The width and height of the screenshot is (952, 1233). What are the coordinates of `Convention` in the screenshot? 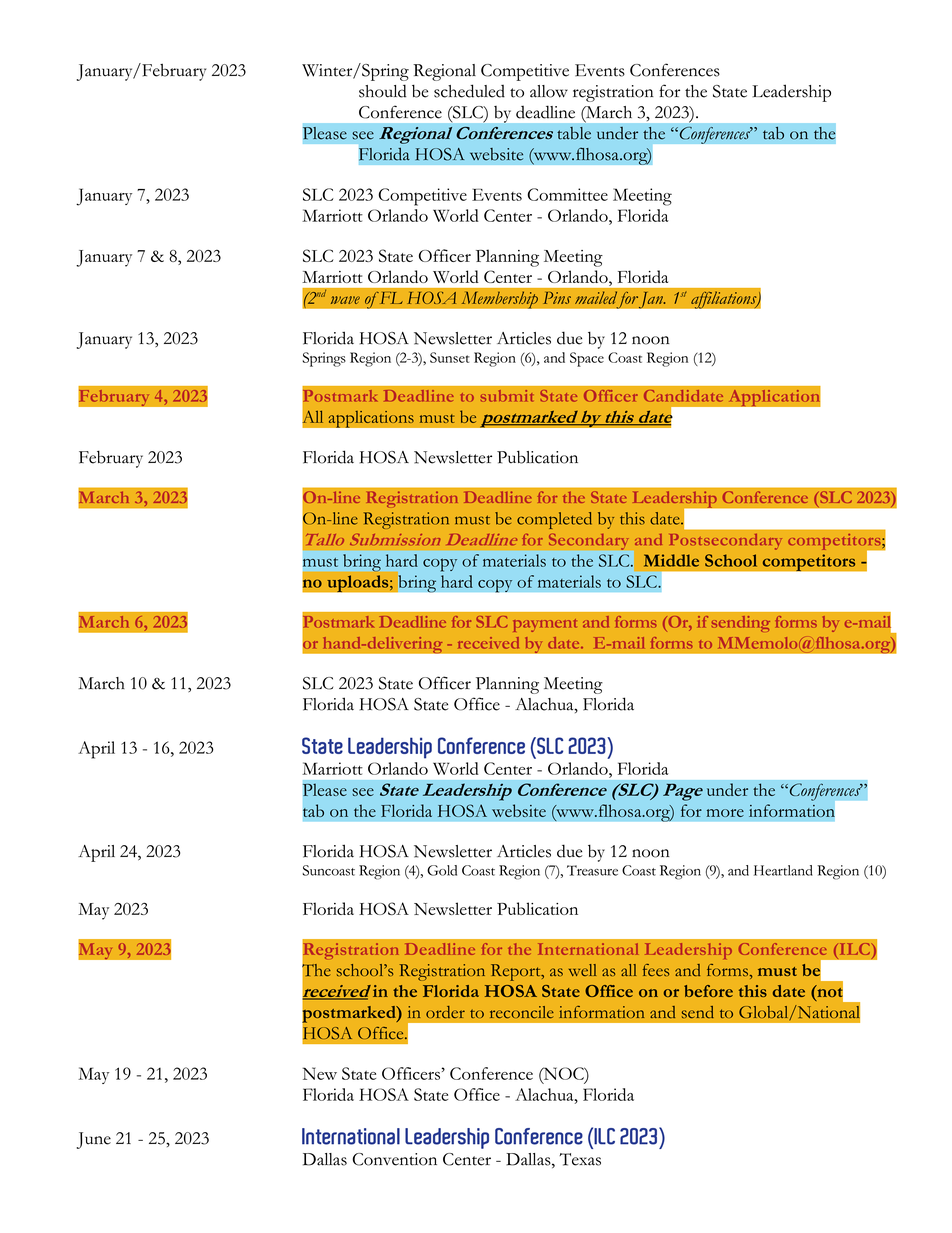 It's located at (394, 1159).
